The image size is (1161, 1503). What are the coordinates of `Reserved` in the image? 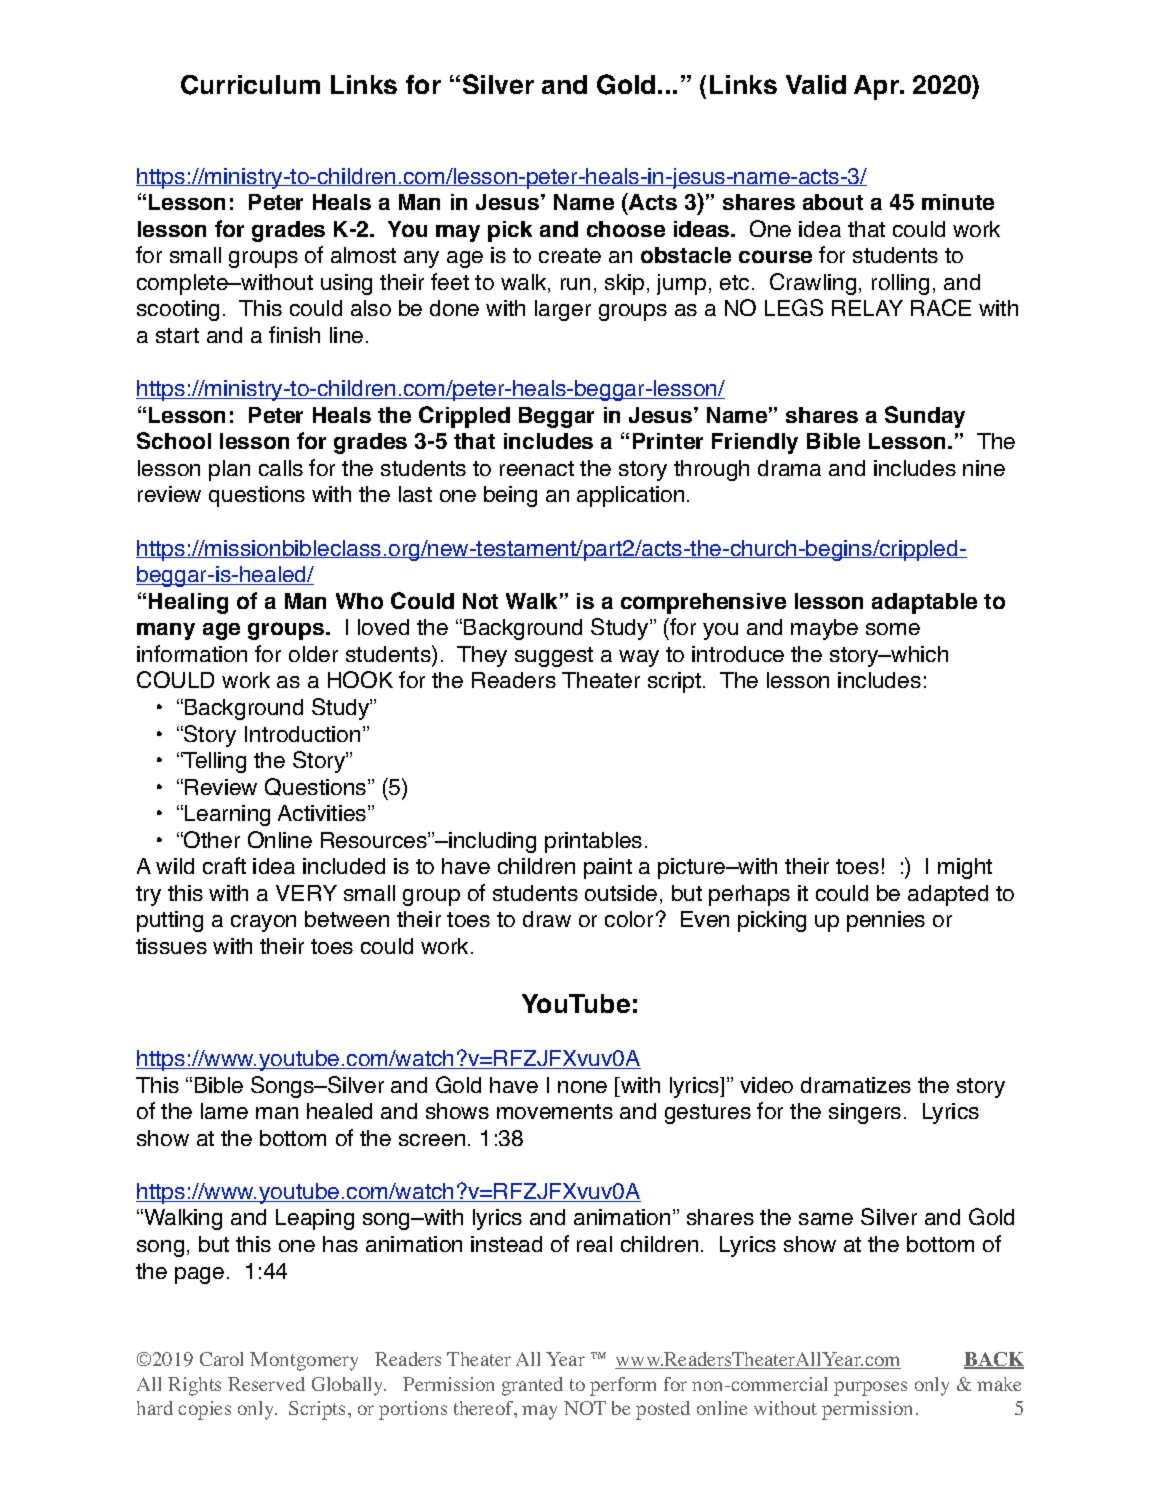 It's located at (266, 1384).
